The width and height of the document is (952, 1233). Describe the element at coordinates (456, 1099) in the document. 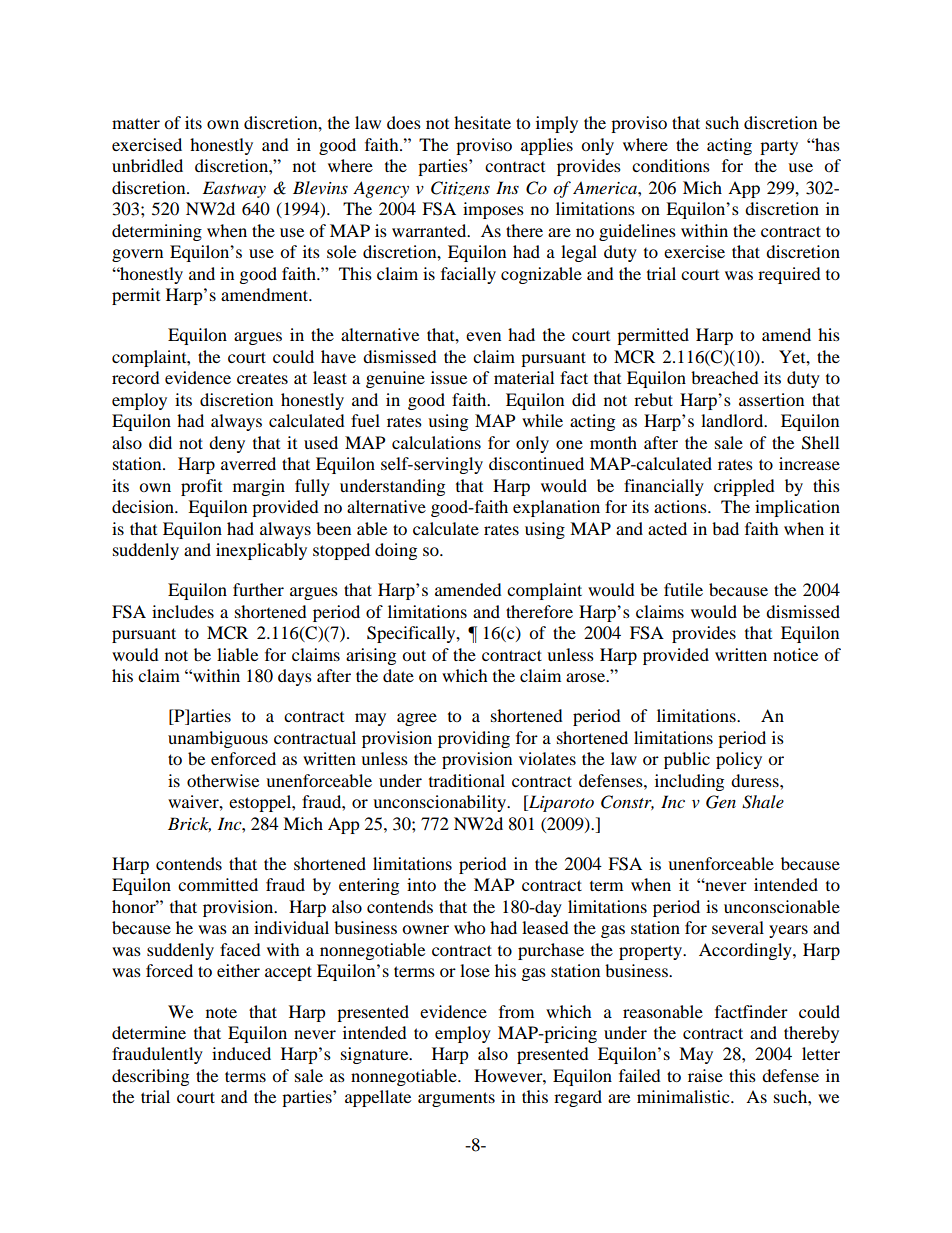

I see `arguments` at that location.
